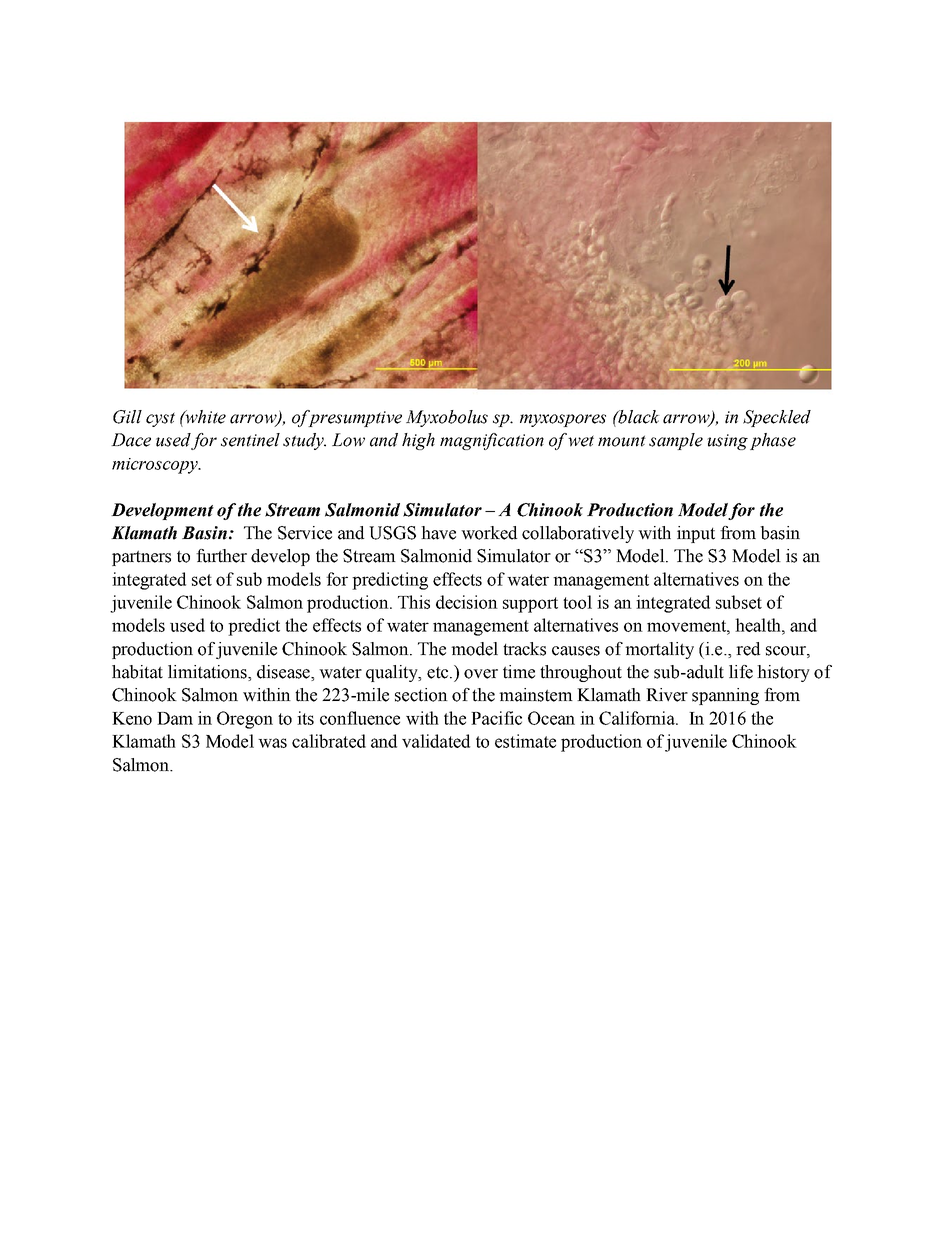 This screenshot has width=952, height=1233. Describe the element at coordinates (439, 672) in the screenshot. I see `etc` at that location.
